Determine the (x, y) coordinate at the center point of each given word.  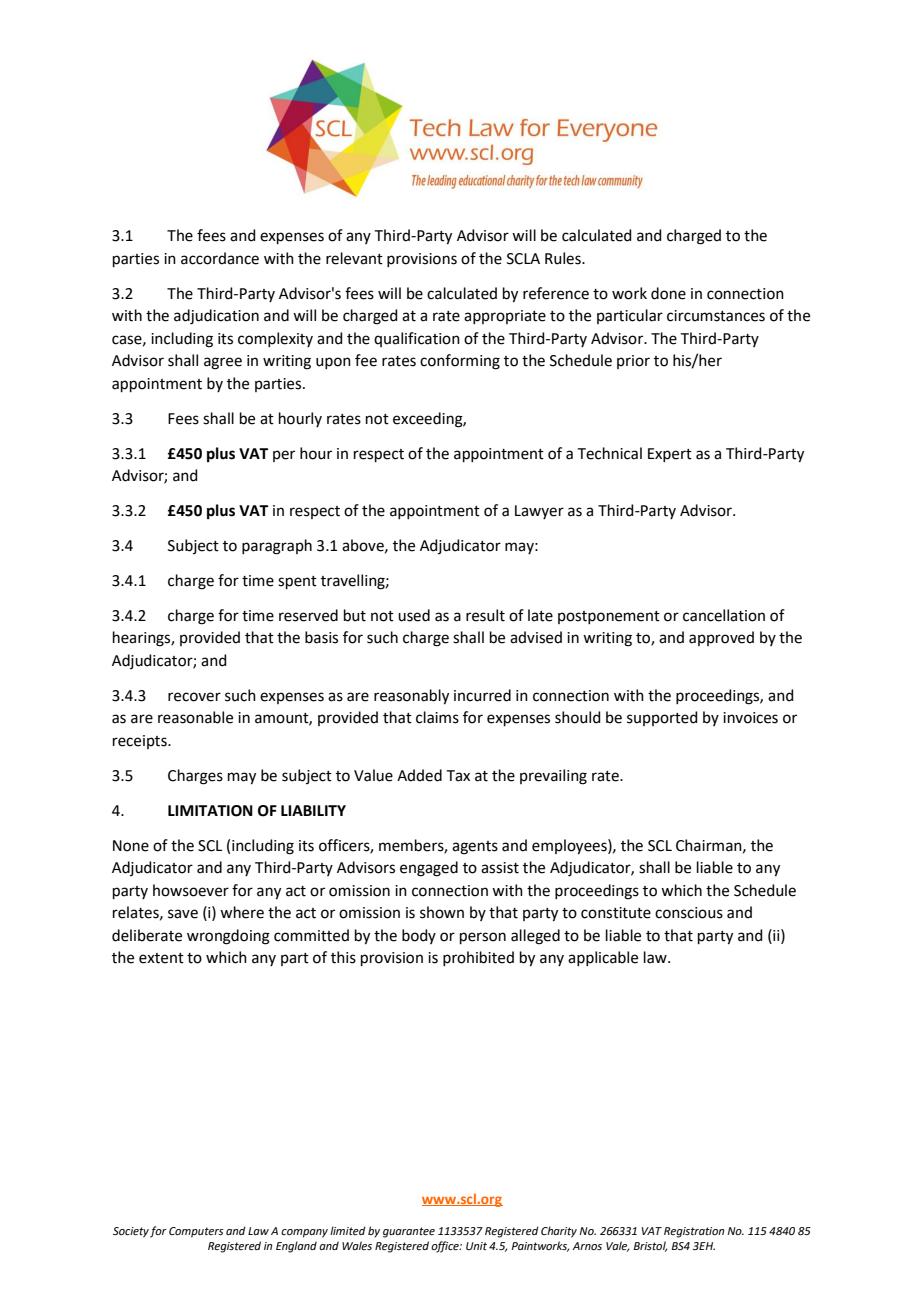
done (668, 293)
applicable (603, 958)
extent (161, 958)
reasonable (195, 717)
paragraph (277, 547)
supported (662, 718)
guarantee (409, 1232)
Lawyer (539, 512)
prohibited (478, 958)
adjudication (216, 317)
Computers (196, 1232)
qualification (417, 339)
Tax (458, 776)
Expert (670, 455)
